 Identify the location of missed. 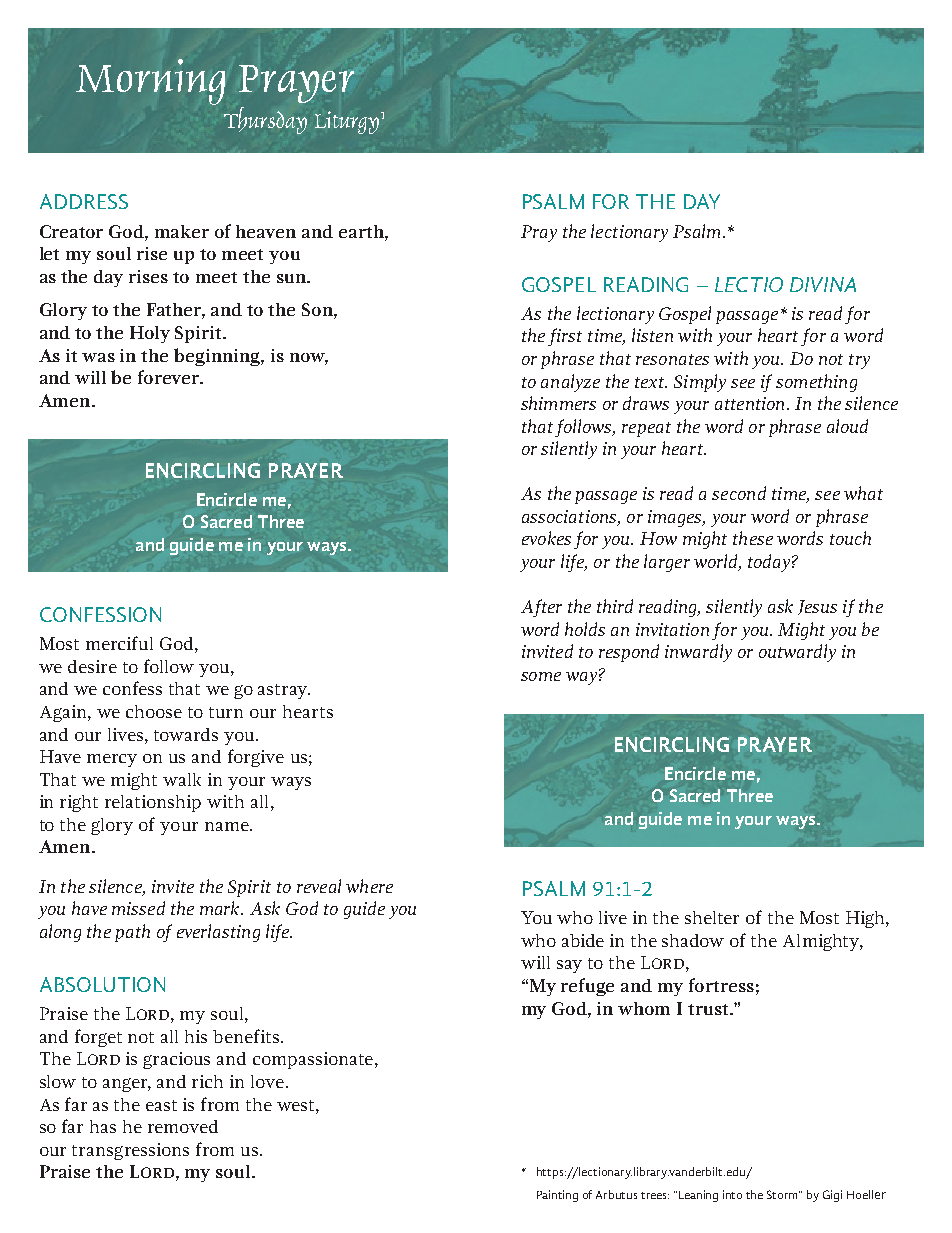
(138, 908).
